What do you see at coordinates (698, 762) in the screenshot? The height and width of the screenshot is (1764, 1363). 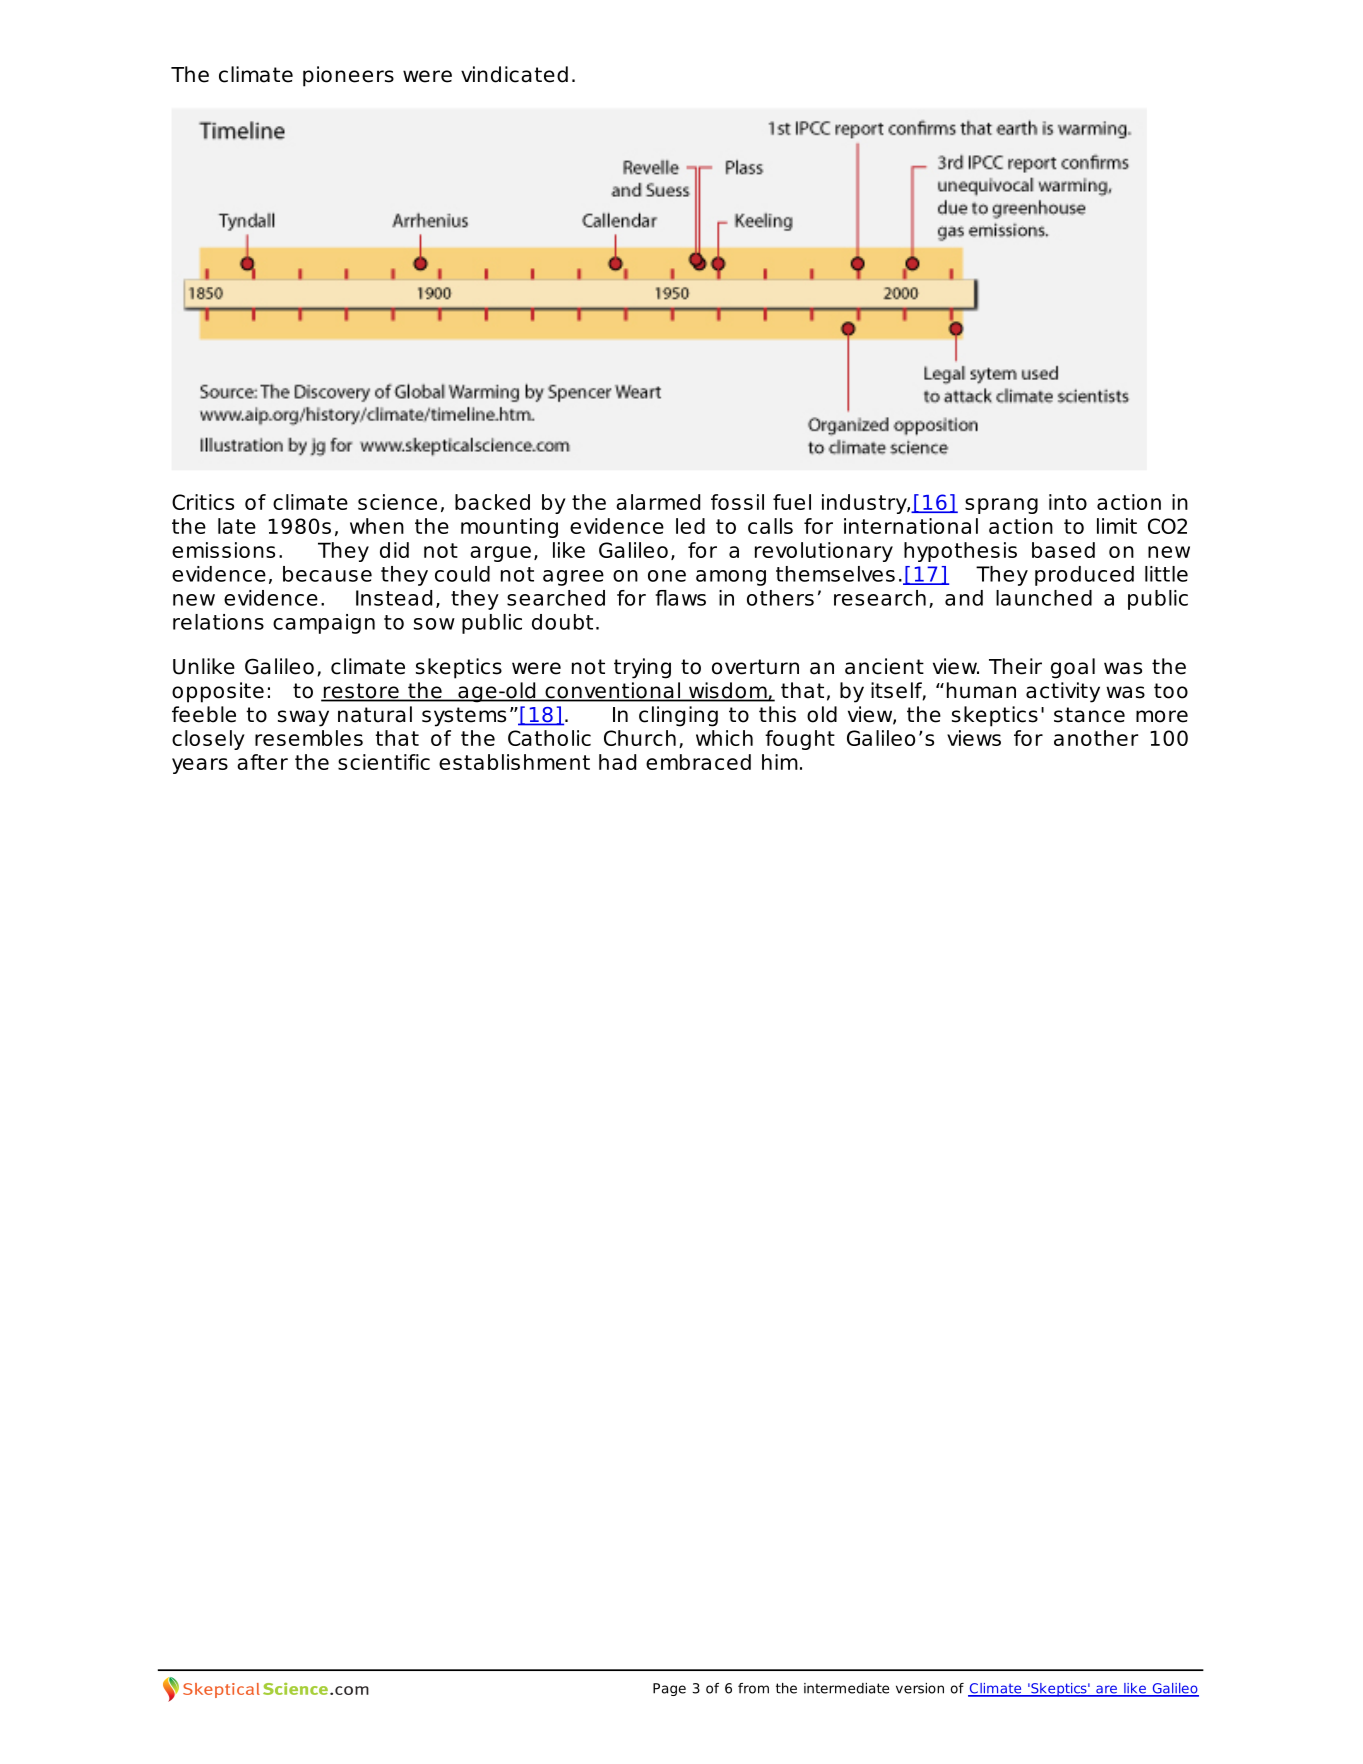 I see `embraced` at bounding box center [698, 762].
